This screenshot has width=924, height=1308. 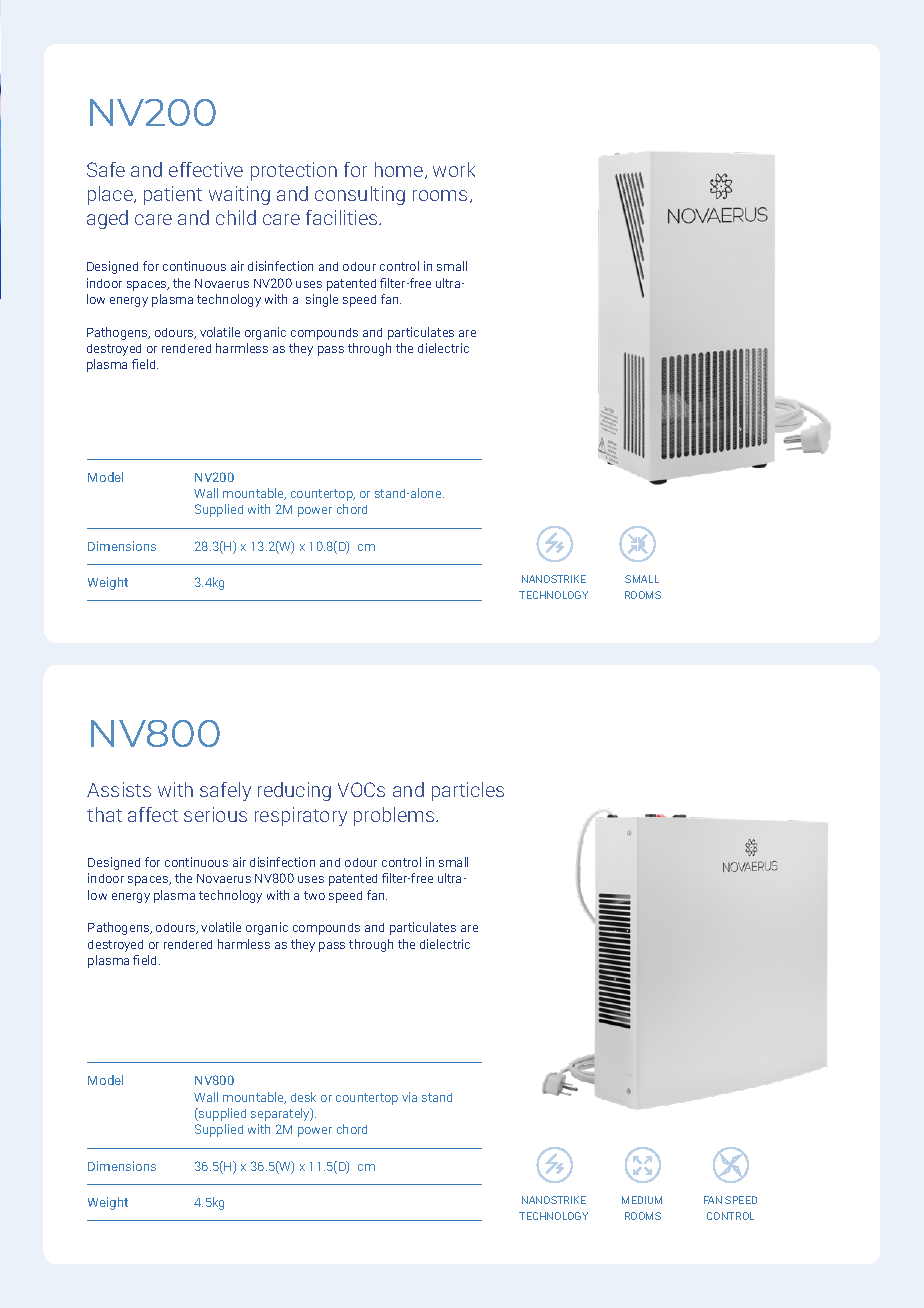 What do you see at coordinates (303, 1097) in the screenshot?
I see `desk` at bounding box center [303, 1097].
